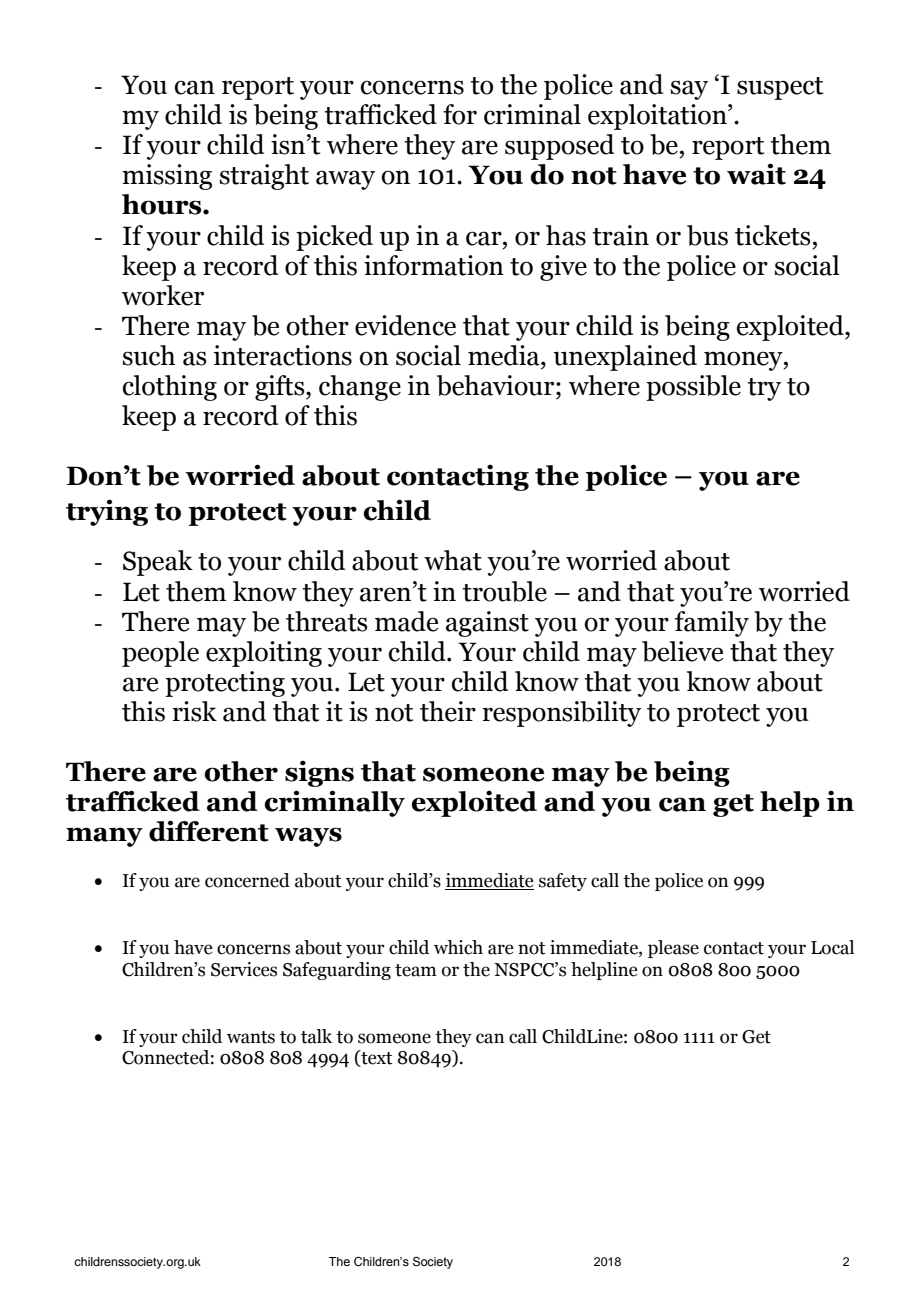 This screenshot has width=924, height=1308. Describe the element at coordinates (682, 651) in the screenshot. I see `believe` at that location.
